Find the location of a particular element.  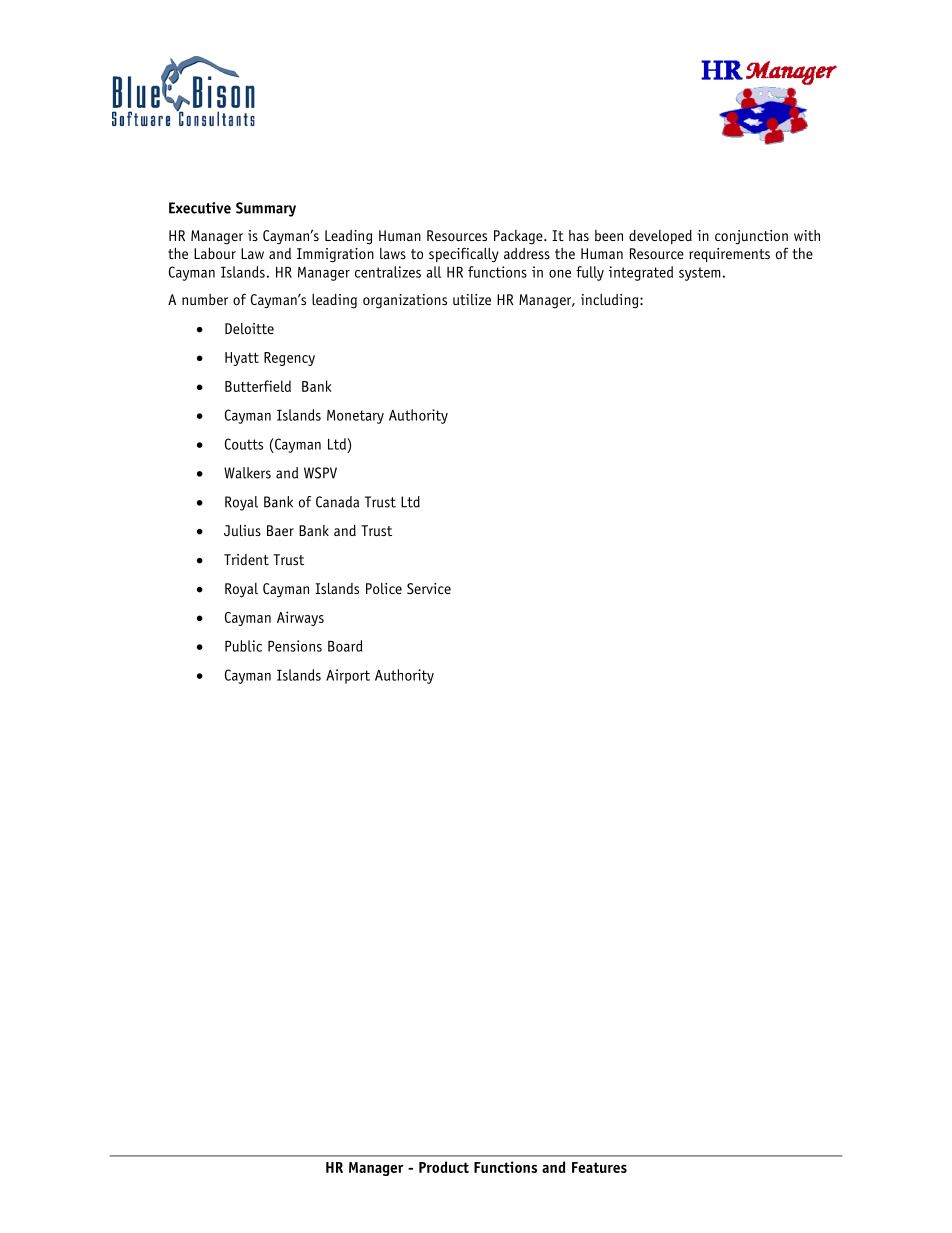

Police is located at coordinates (384, 588).
